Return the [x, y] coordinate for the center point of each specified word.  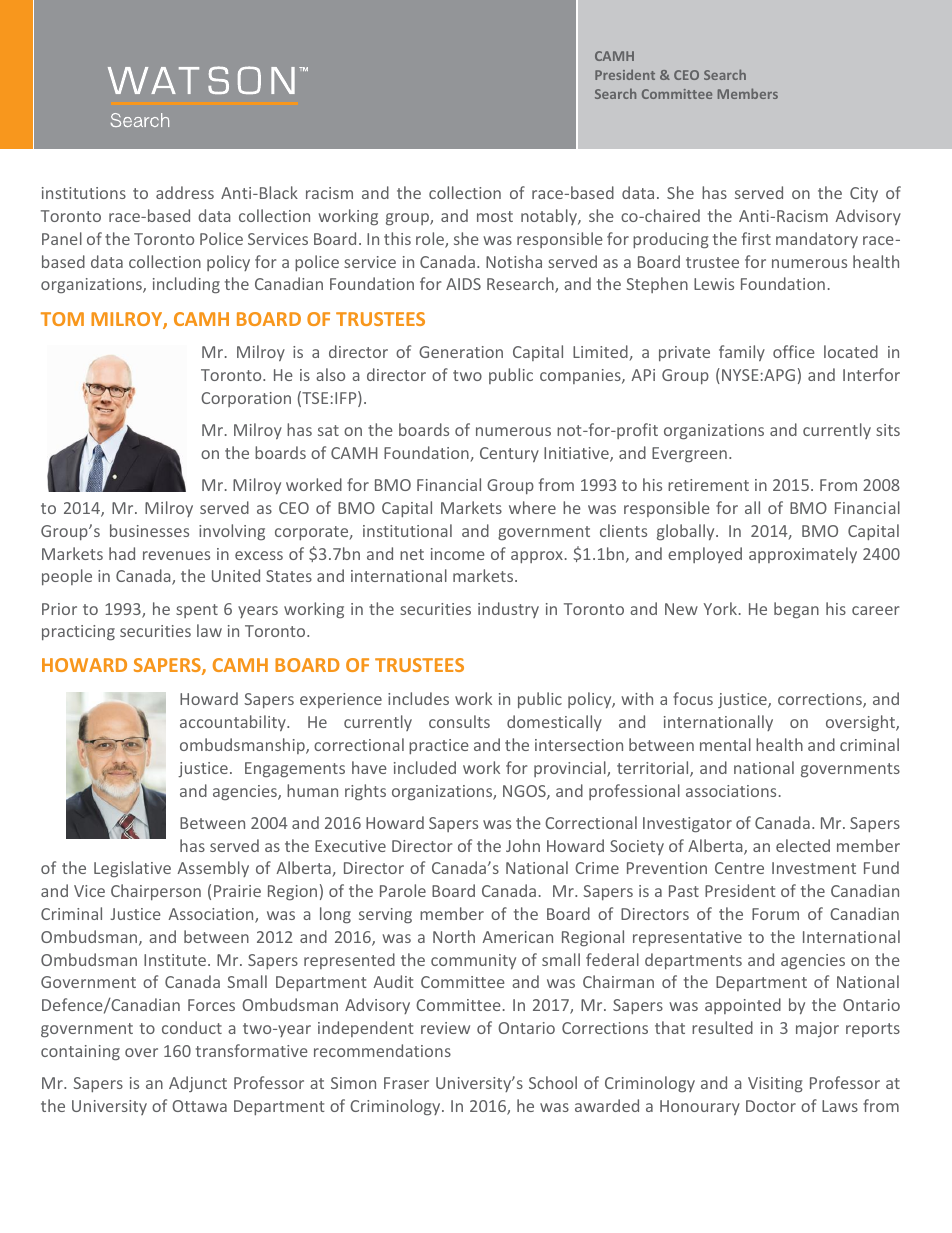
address [185, 192]
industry [508, 610]
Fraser [406, 1083]
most [495, 216]
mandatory [817, 240]
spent [197, 611]
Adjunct [198, 1084]
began [796, 610]
